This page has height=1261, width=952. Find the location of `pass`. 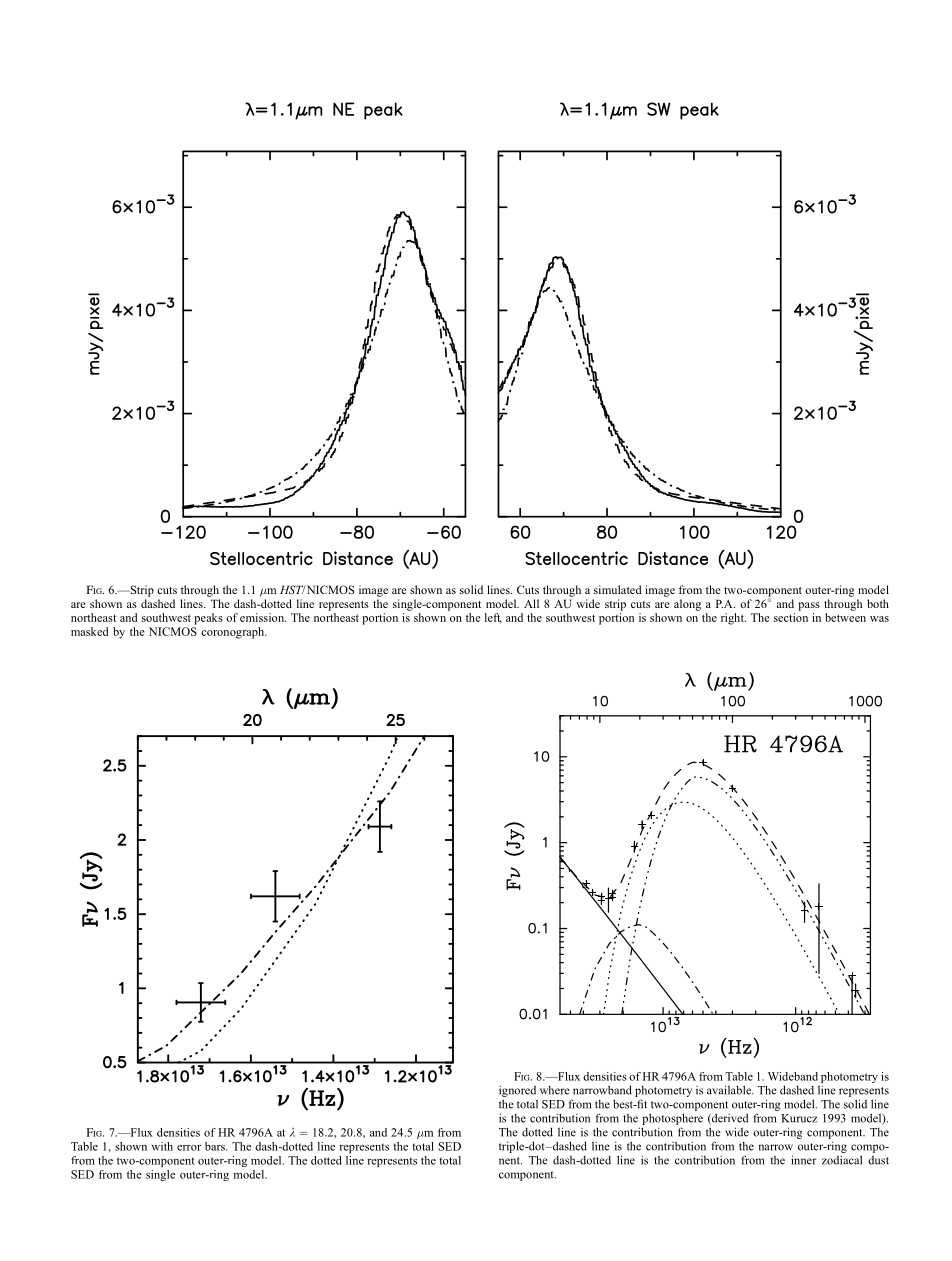

pass is located at coordinates (809, 606).
